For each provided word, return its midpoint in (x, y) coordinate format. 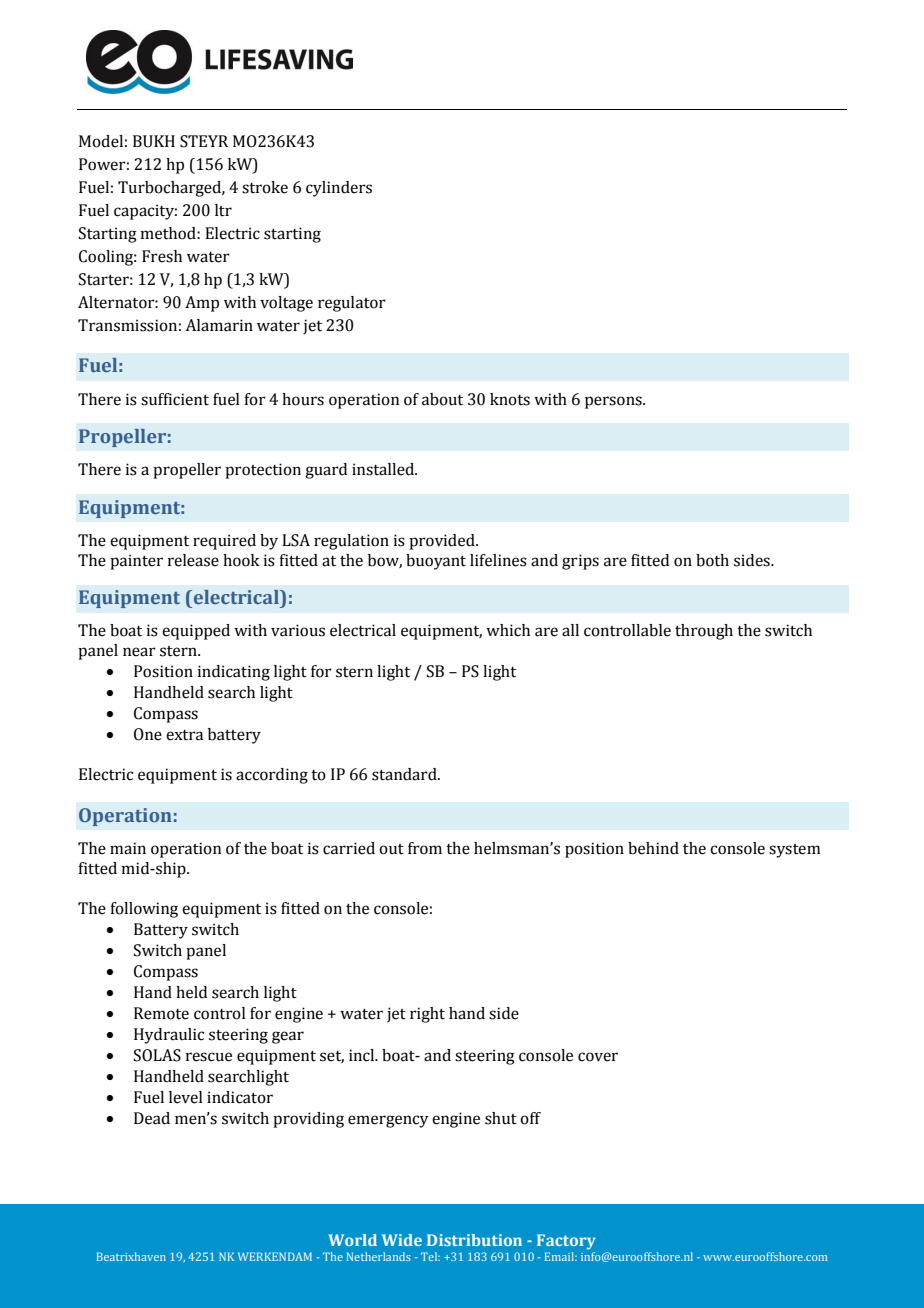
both (712, 560)
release (193, 560)
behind (653, 848)
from (425, 848)
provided (443, 542)
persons (614, 402)
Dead (152, 1118)
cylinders (339, 189)
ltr (223, 210)
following (144, 910)
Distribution (474, 1240)
